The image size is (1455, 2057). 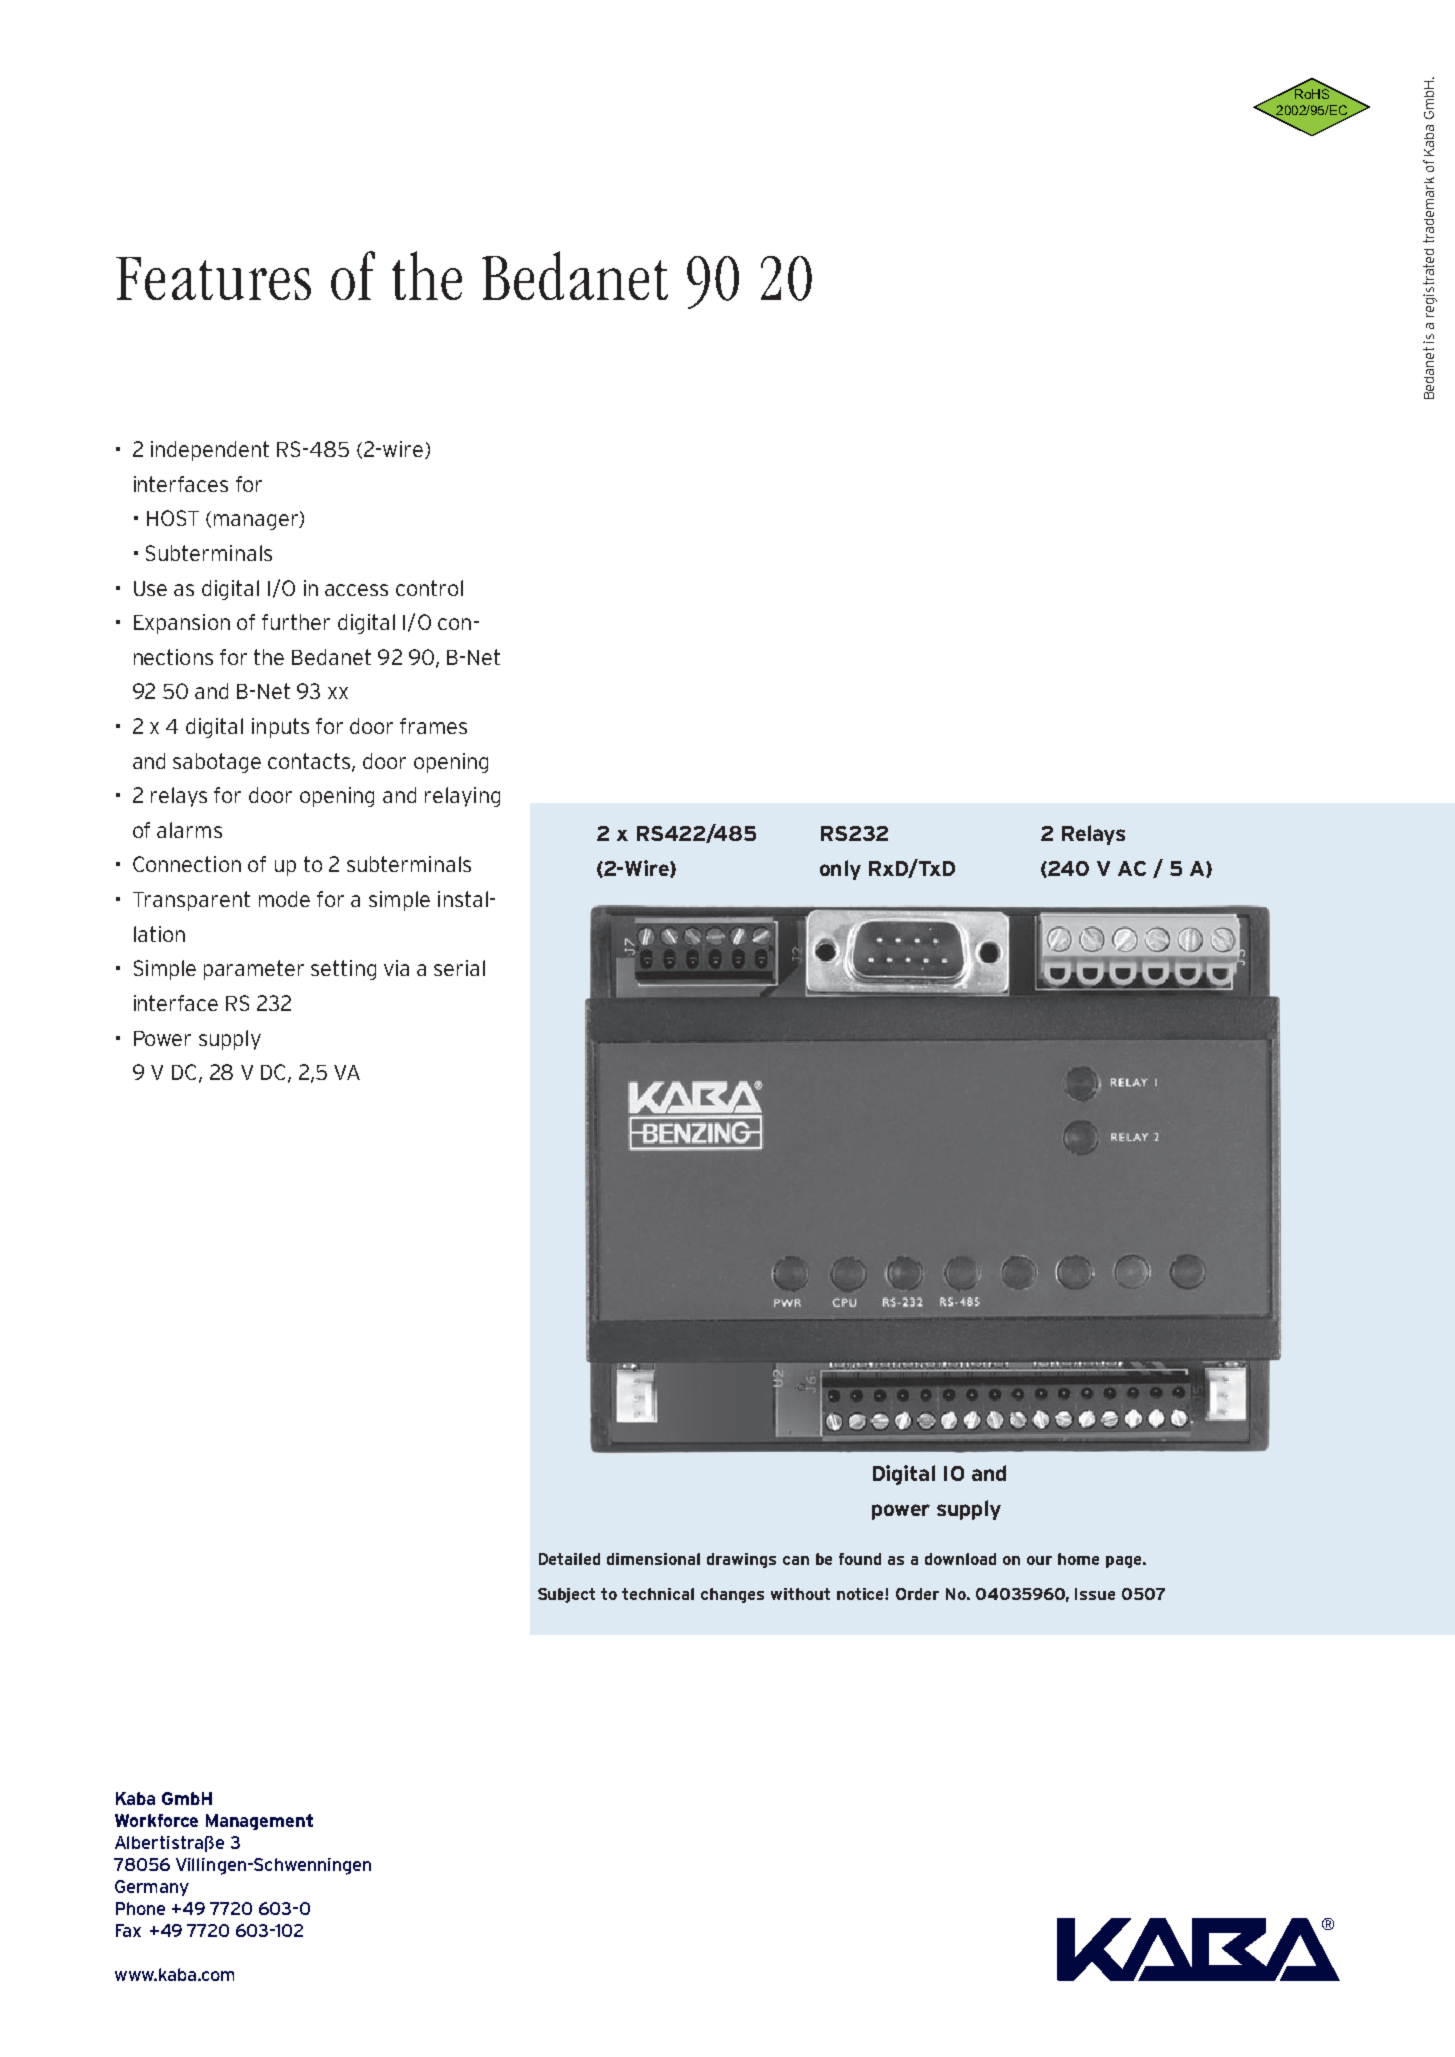 I want to click on Detailed, so click(x=569, y=1559).
